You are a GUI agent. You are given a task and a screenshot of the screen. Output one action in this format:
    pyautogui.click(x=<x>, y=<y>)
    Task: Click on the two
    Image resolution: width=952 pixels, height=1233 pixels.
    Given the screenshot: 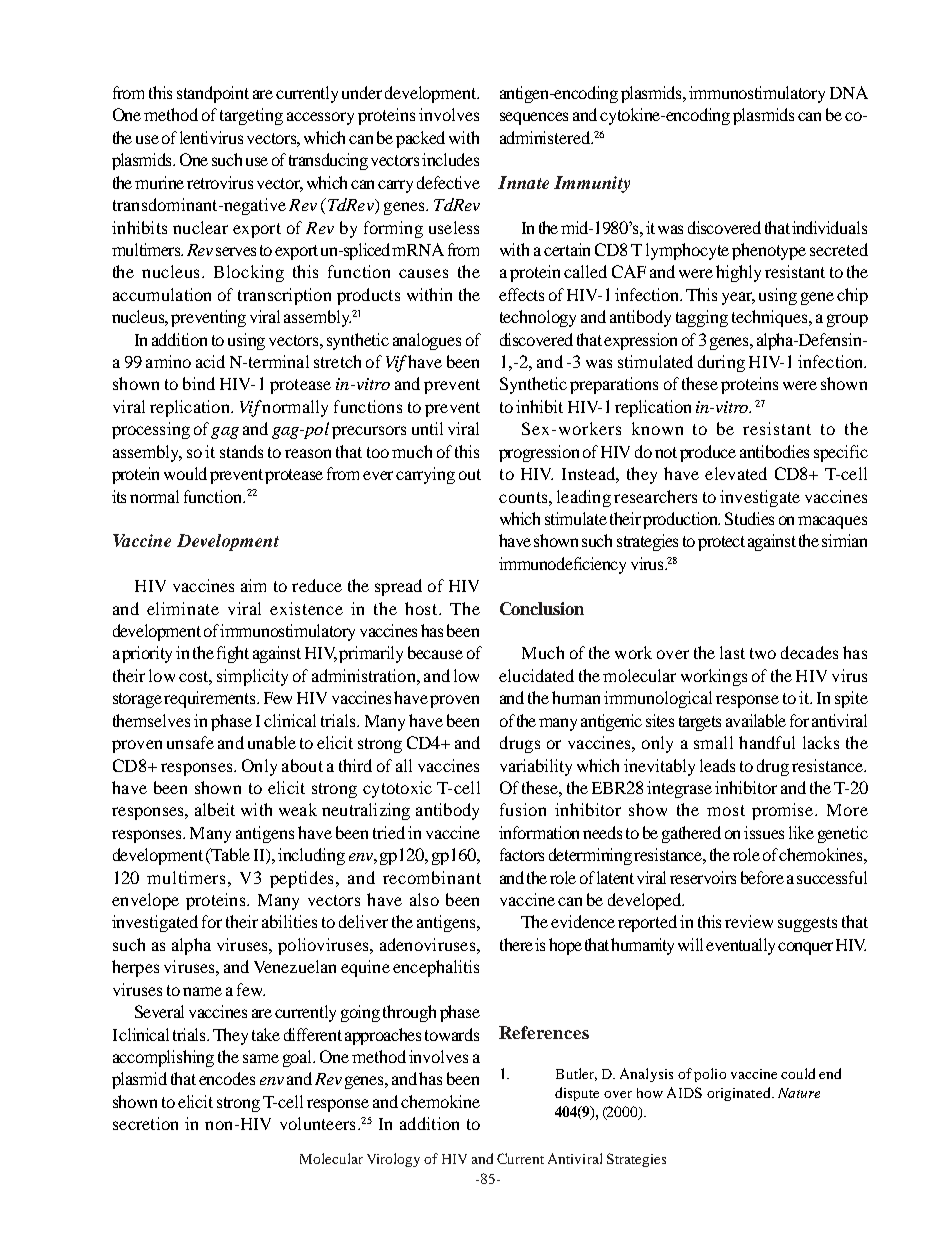 What is the action you would take?
    pyautogui.click(x=763, y=653)
